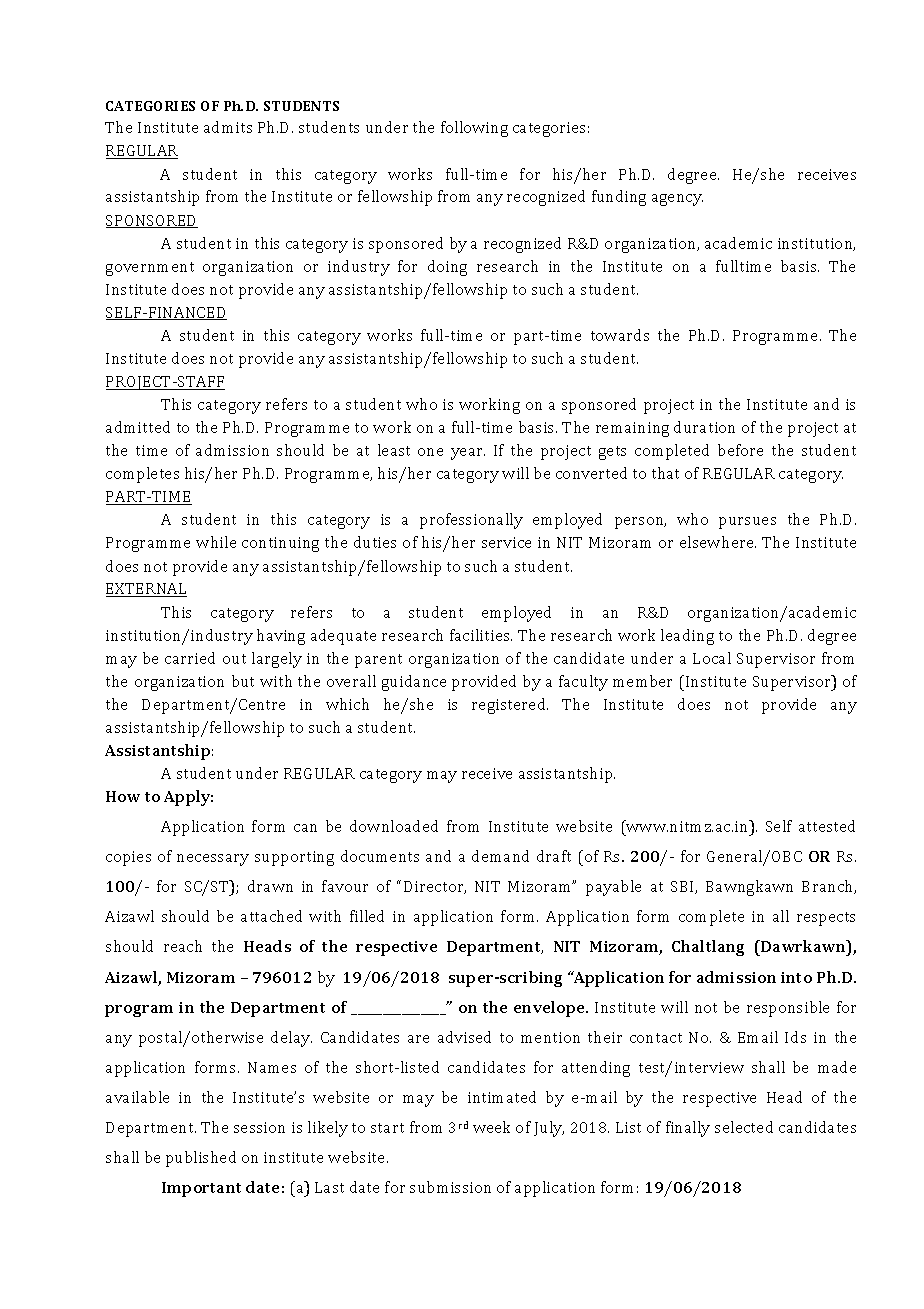 This document has height=1309, width=924. What do you see at coordinates (468, 454) in the document?
I see `year` at bounding box center [468, 454].
